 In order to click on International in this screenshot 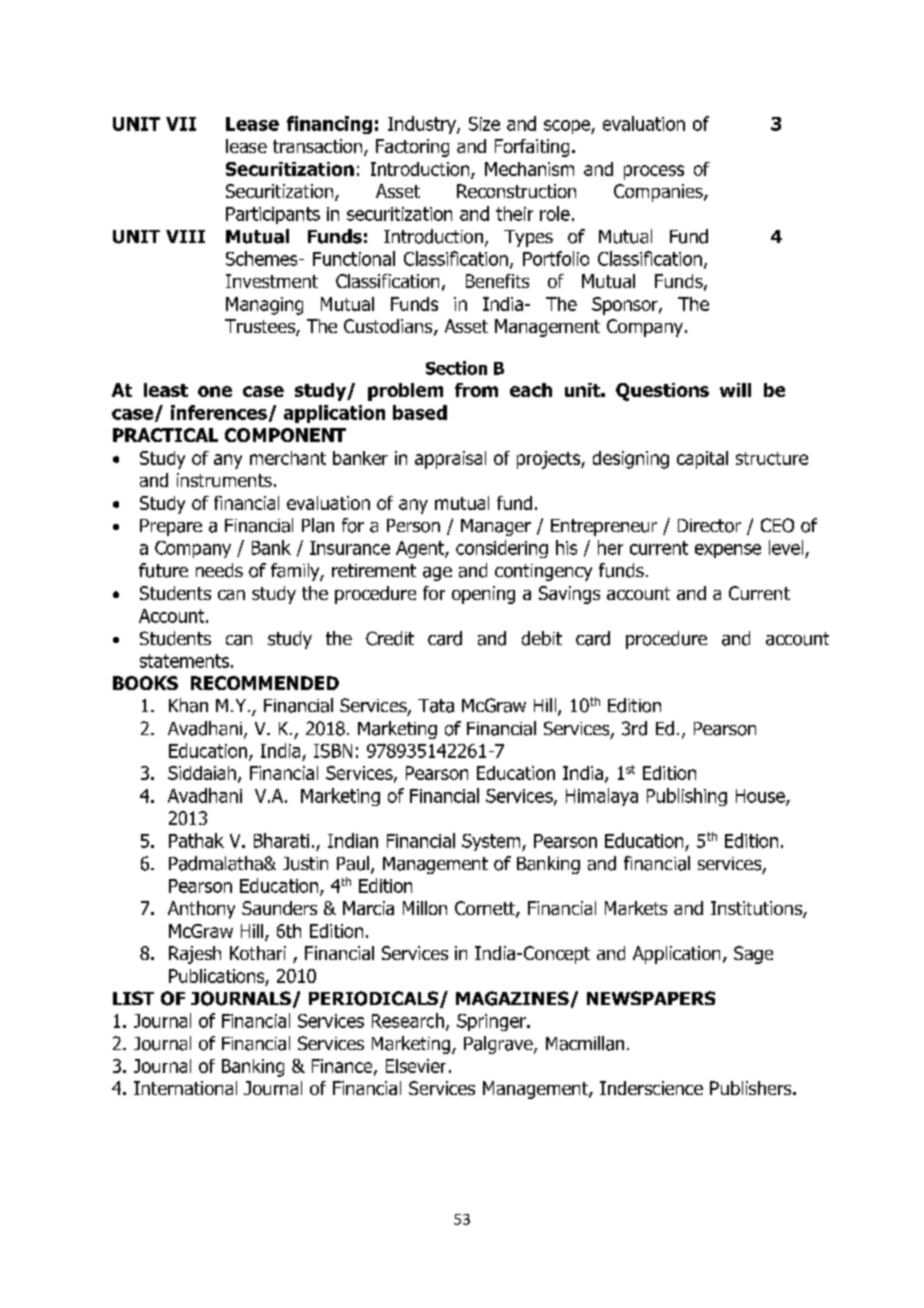, I will do `click(185, 1088)`.
